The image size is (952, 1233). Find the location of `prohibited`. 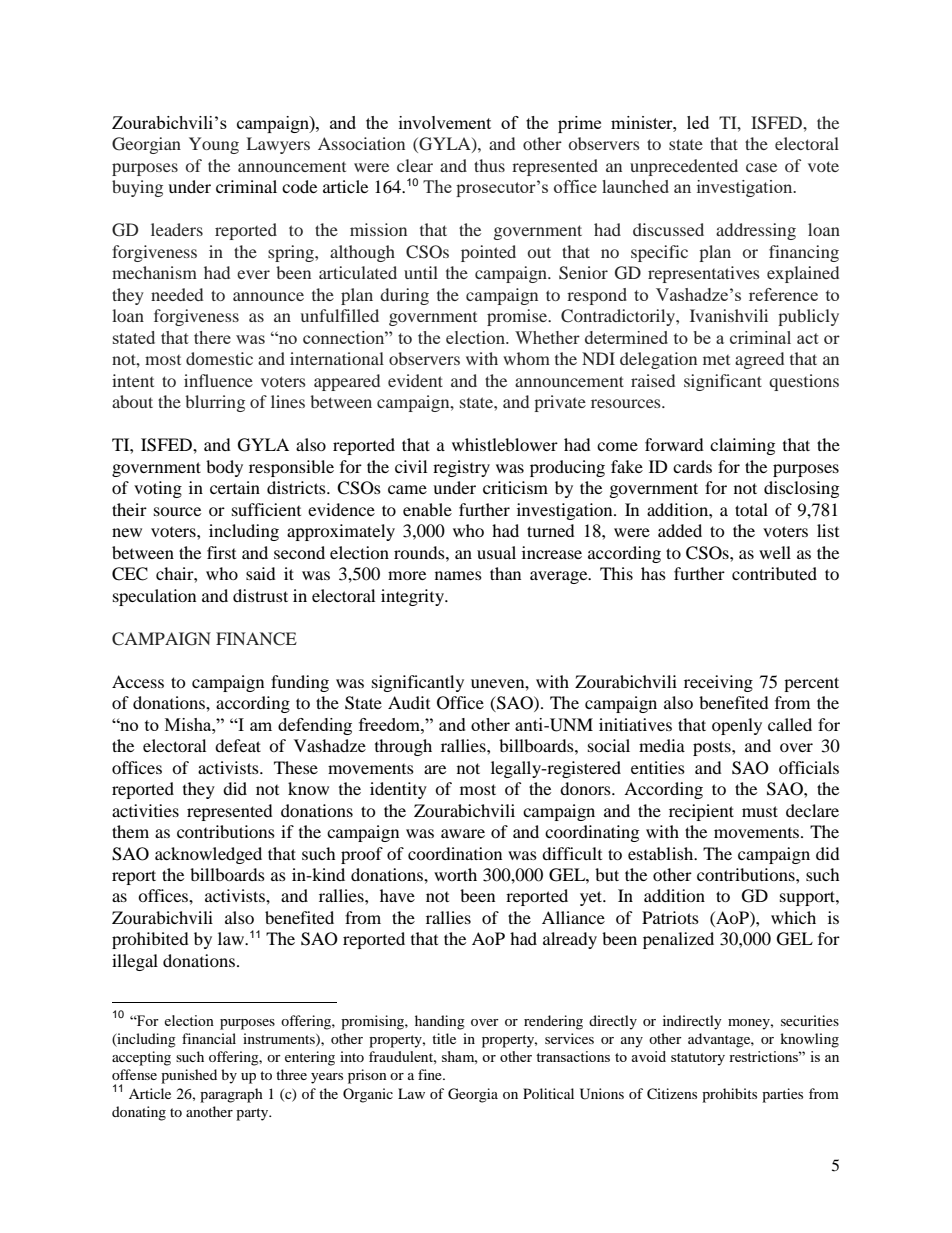

prohibited is located at coordinates (150, 940).
